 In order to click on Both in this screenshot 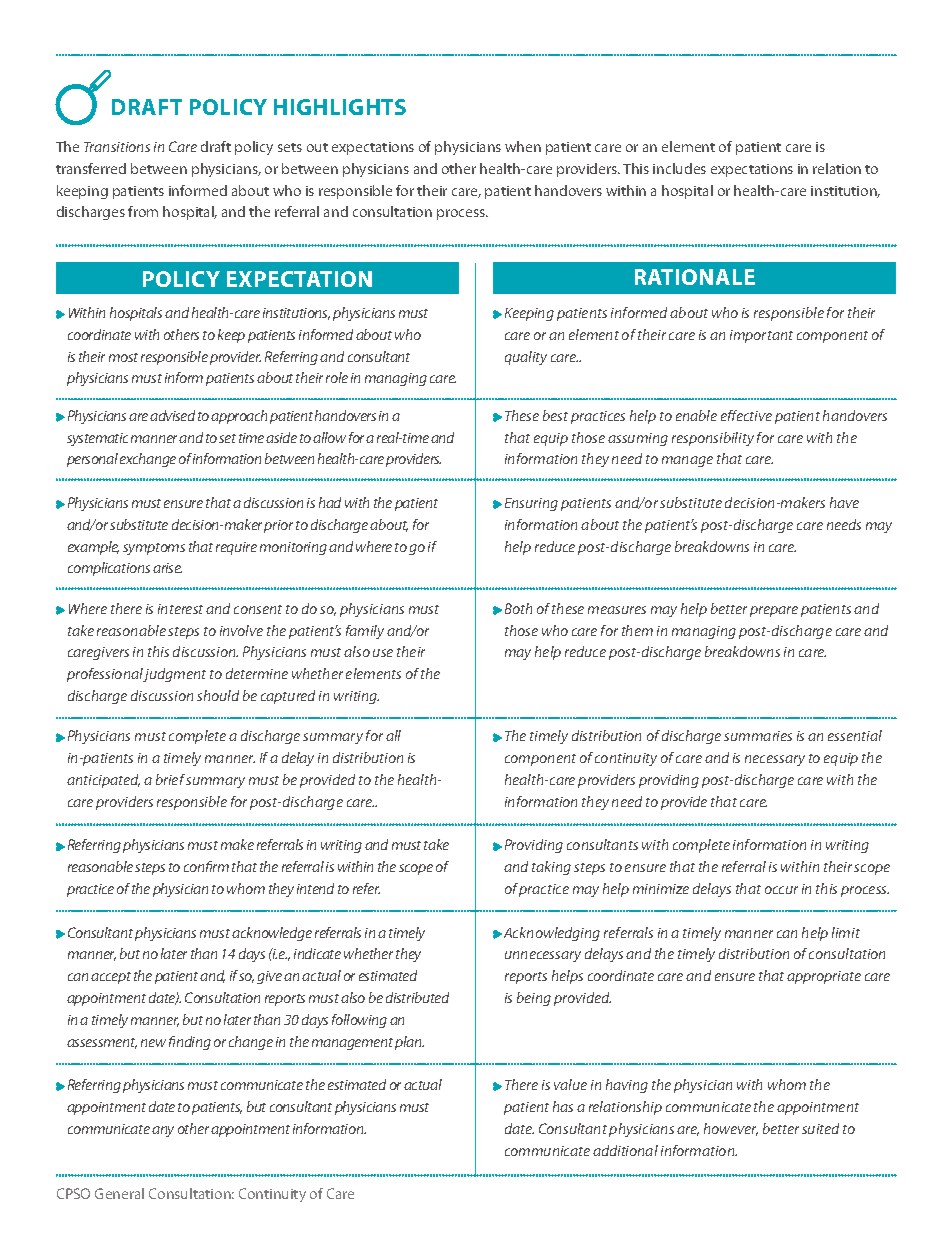, I will do `click(518, 608)`.
